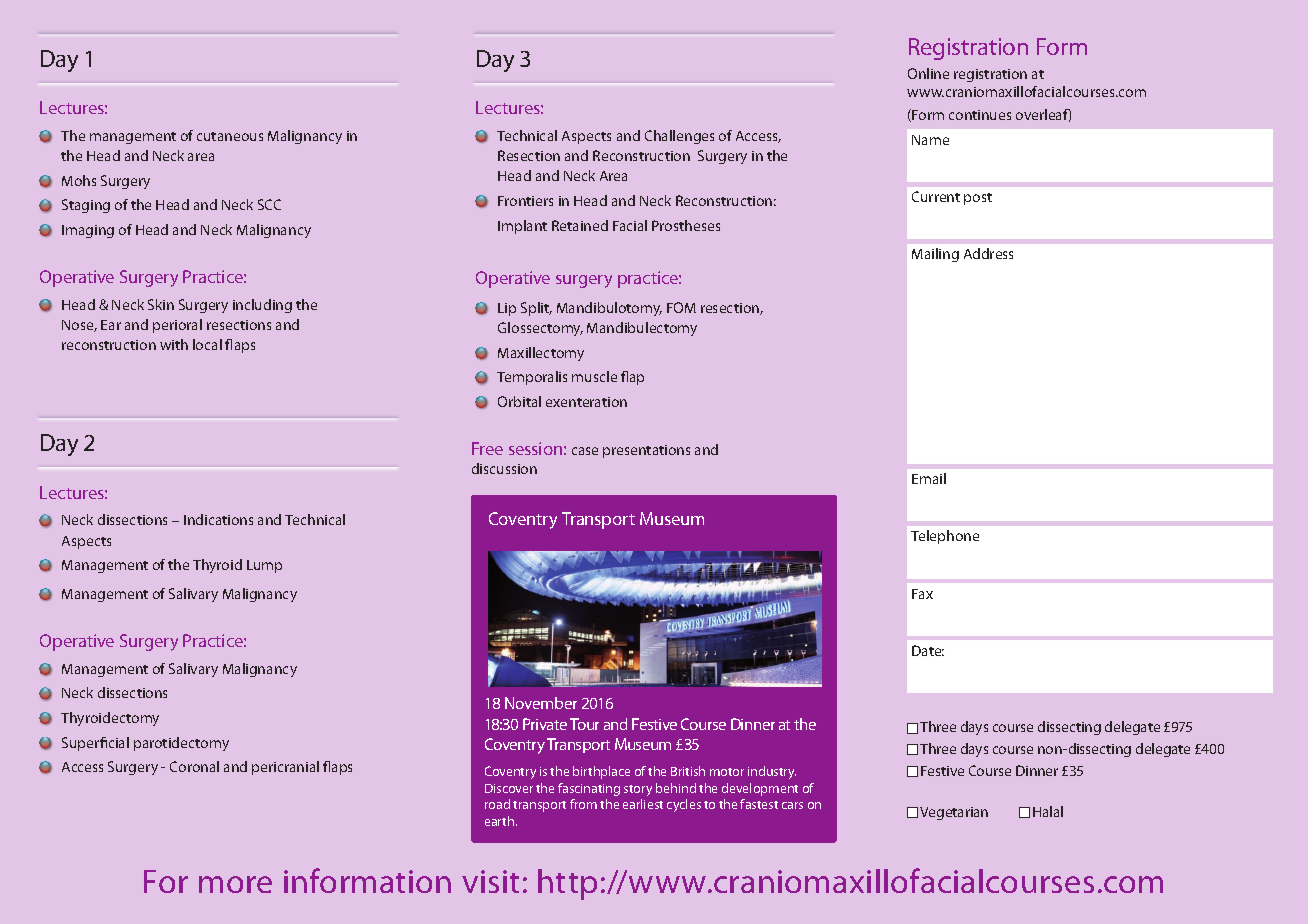 The height and width of the document is (924, 1308). Describe the element at coordinates (490, 881) in the document. I see `visit` at that location.
